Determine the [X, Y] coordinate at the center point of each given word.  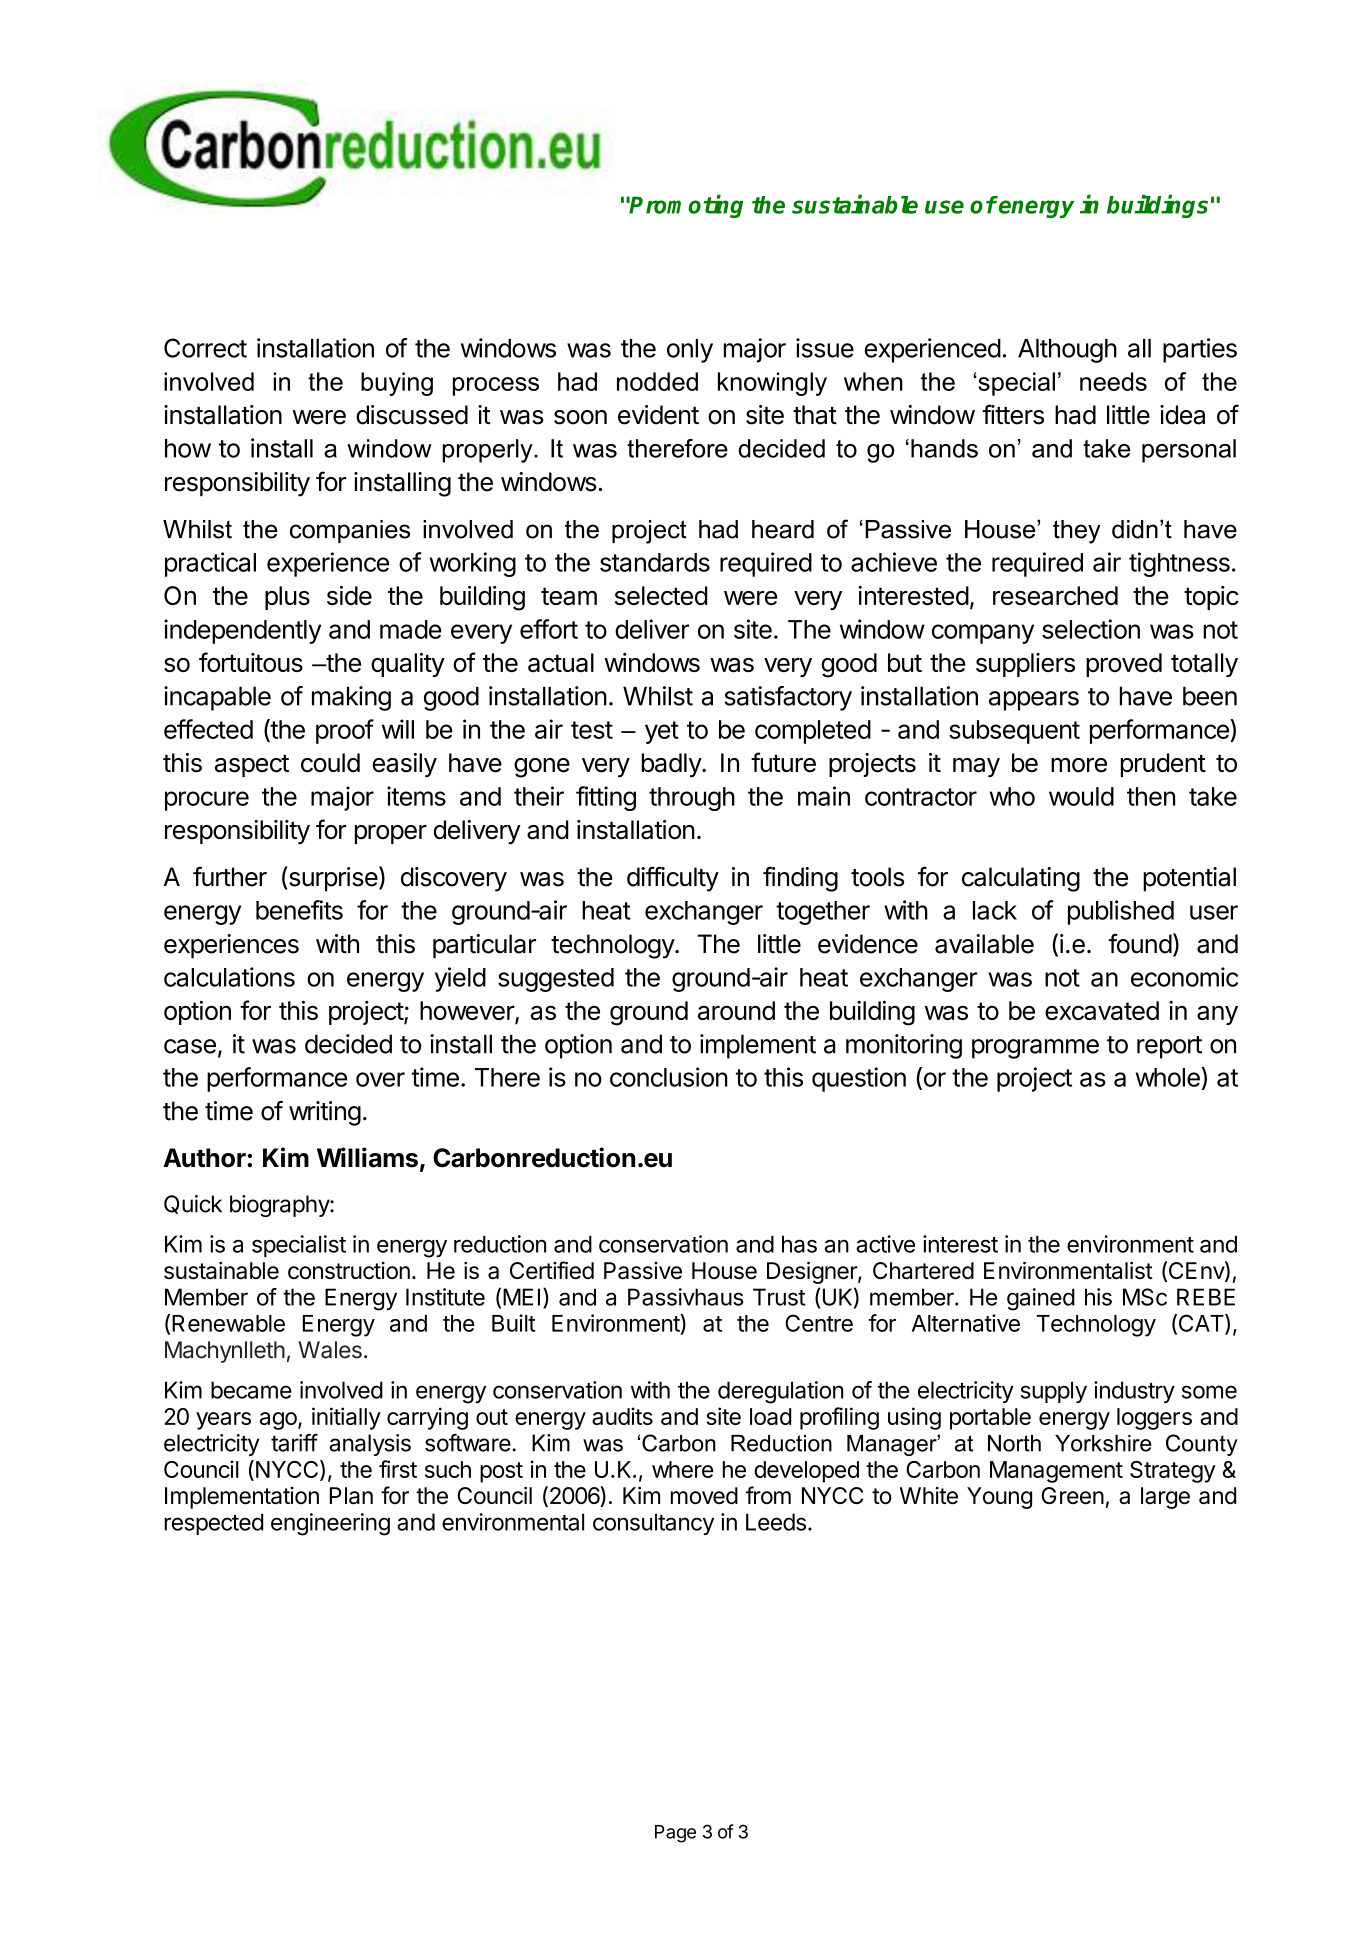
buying [397, 384]
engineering [330, 1524]
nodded [657, 381]
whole [1168, 1077]
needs [1113, 381]
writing [325, 1113]
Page [675, 1834]
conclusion [669, 1077]
